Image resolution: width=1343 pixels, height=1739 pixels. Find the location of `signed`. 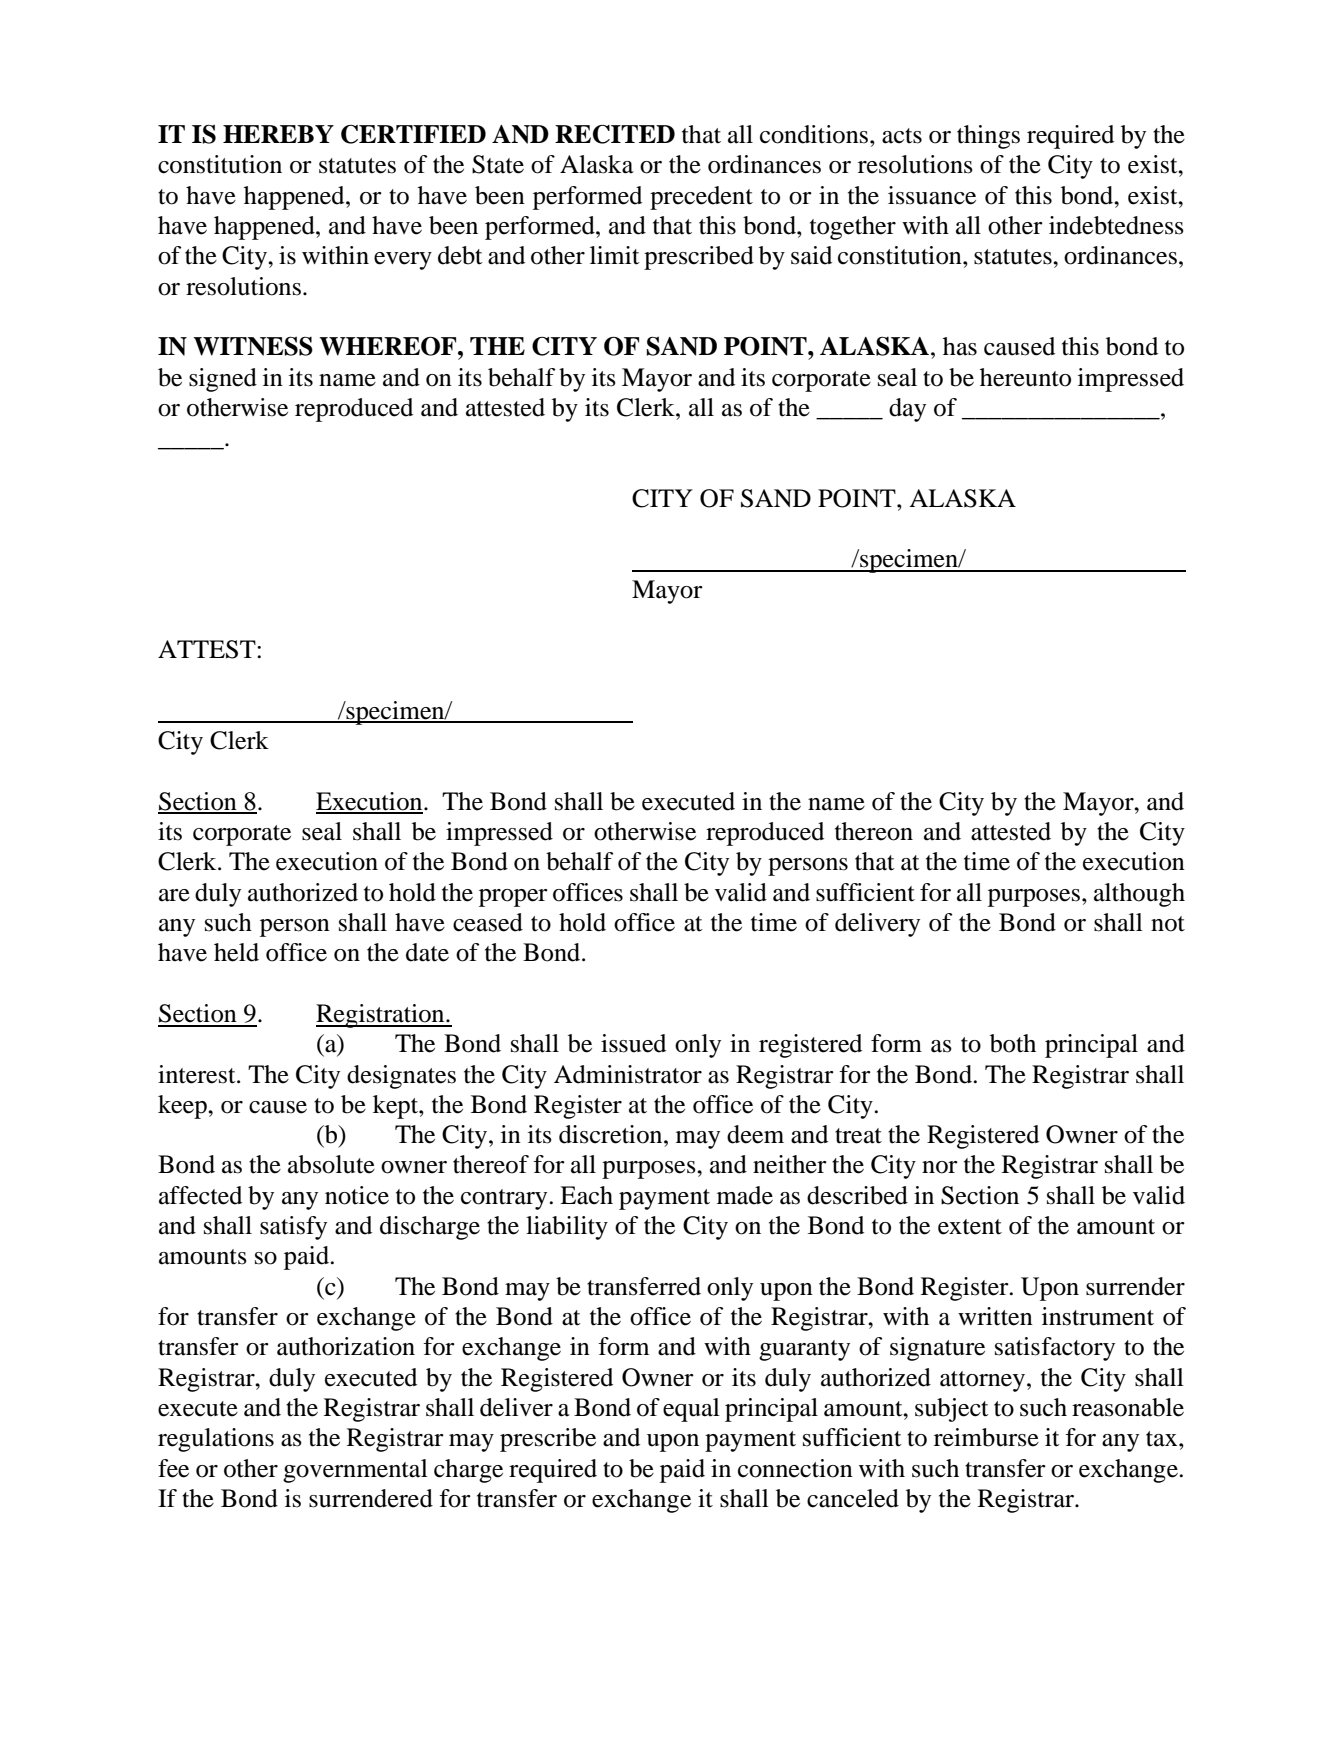

signed is located at coordinates (223, 380).
